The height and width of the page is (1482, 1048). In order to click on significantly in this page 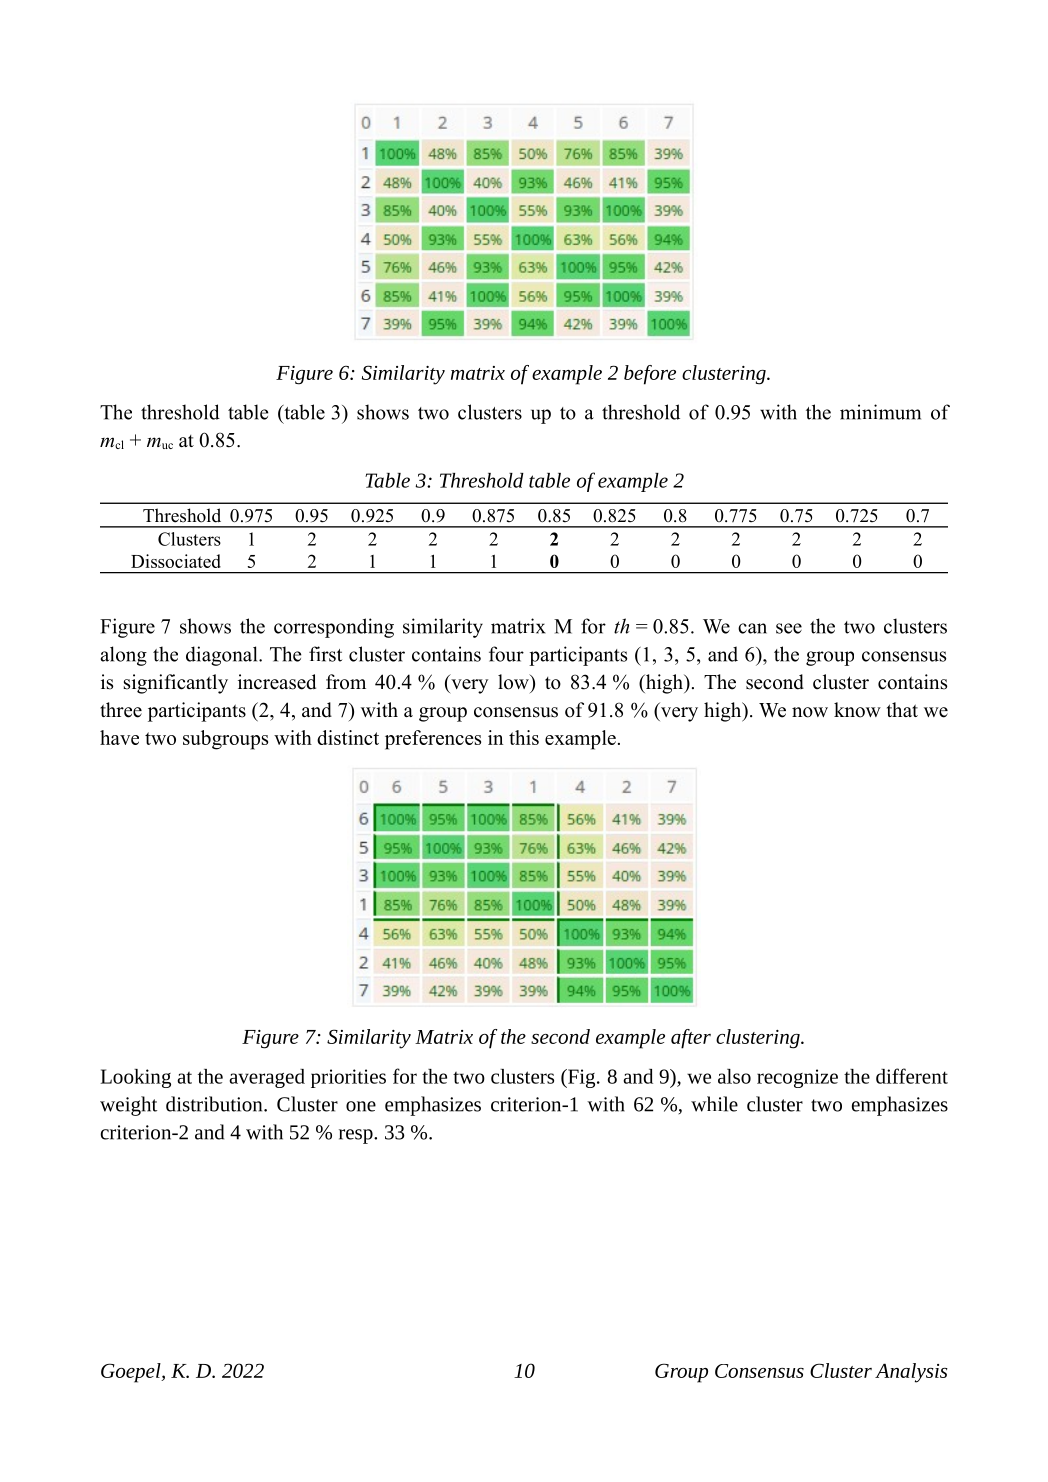, I will do `click(176, 684)`.
